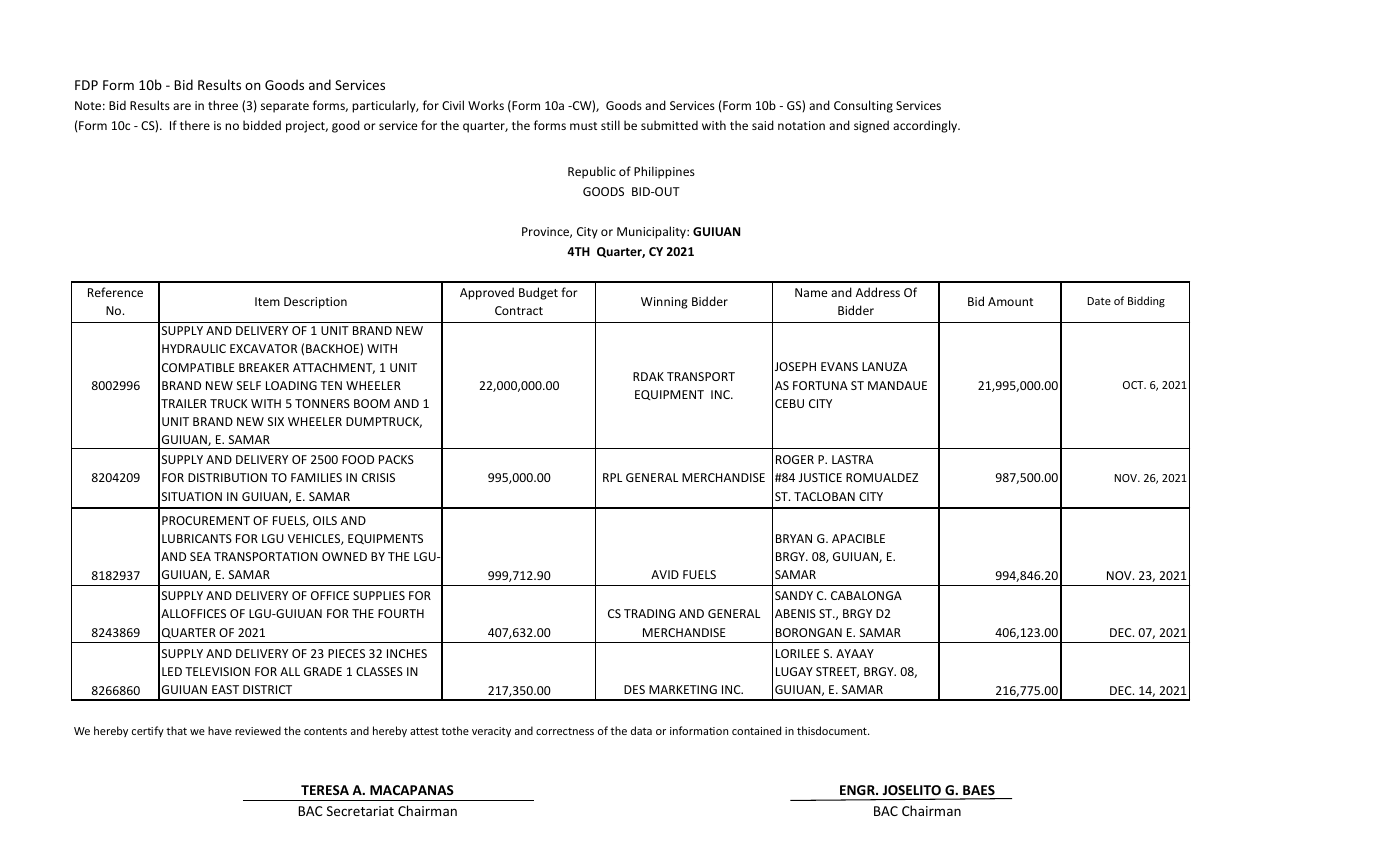 This screenshot has height=850, width=1400. I want to click on Item, so click(267, 301).
